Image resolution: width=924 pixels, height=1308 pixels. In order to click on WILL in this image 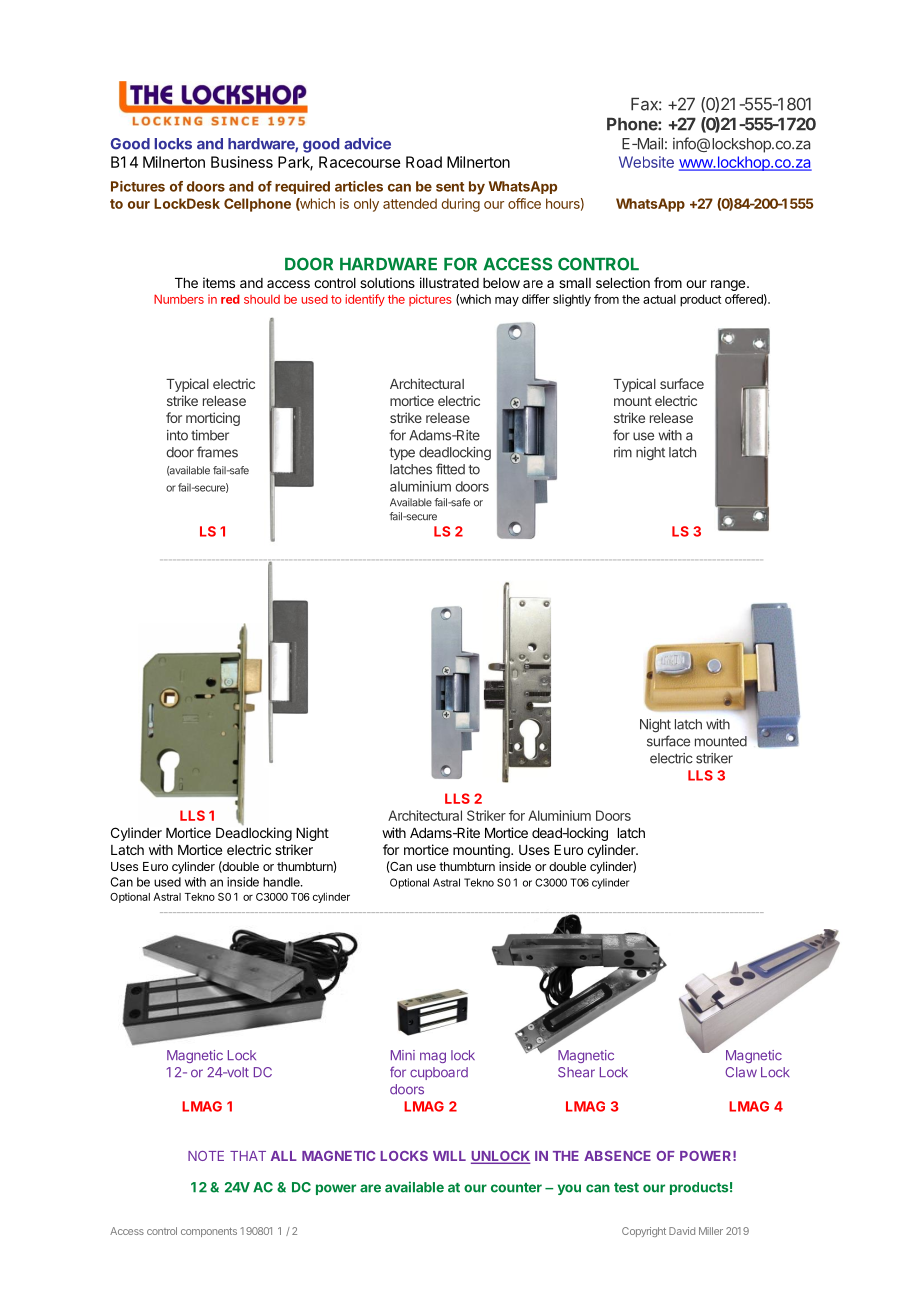, I will do `click(449, 1156)`.
